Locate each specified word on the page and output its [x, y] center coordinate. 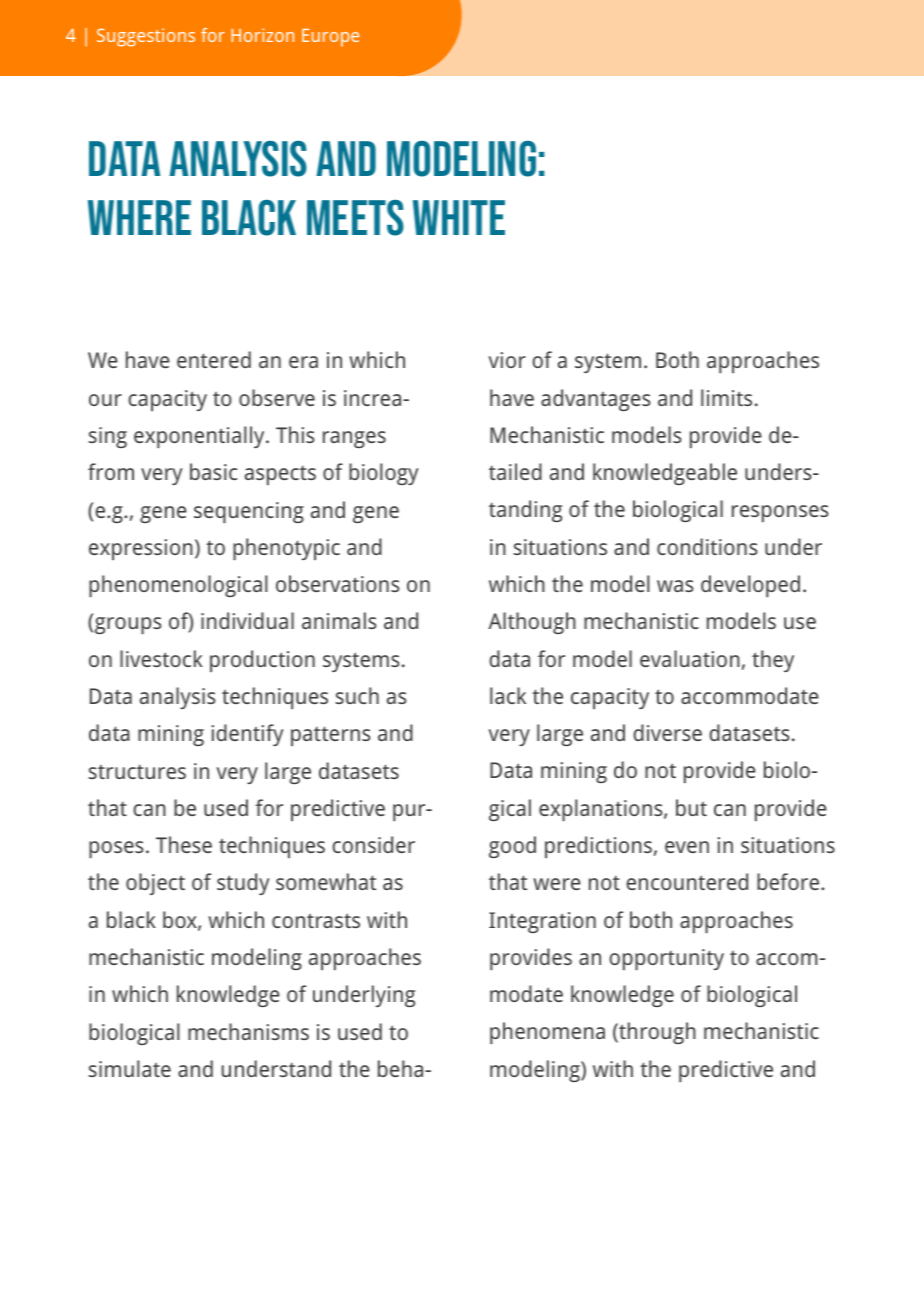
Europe [330, 38]
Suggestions [146, 37]
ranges [354, 439]
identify [248, 735]
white [459, 217]
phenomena [547, 1033]
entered [214, 359]
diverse [667, 732]
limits [726, 397]
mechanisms [248, 1031]
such [357, 695]
